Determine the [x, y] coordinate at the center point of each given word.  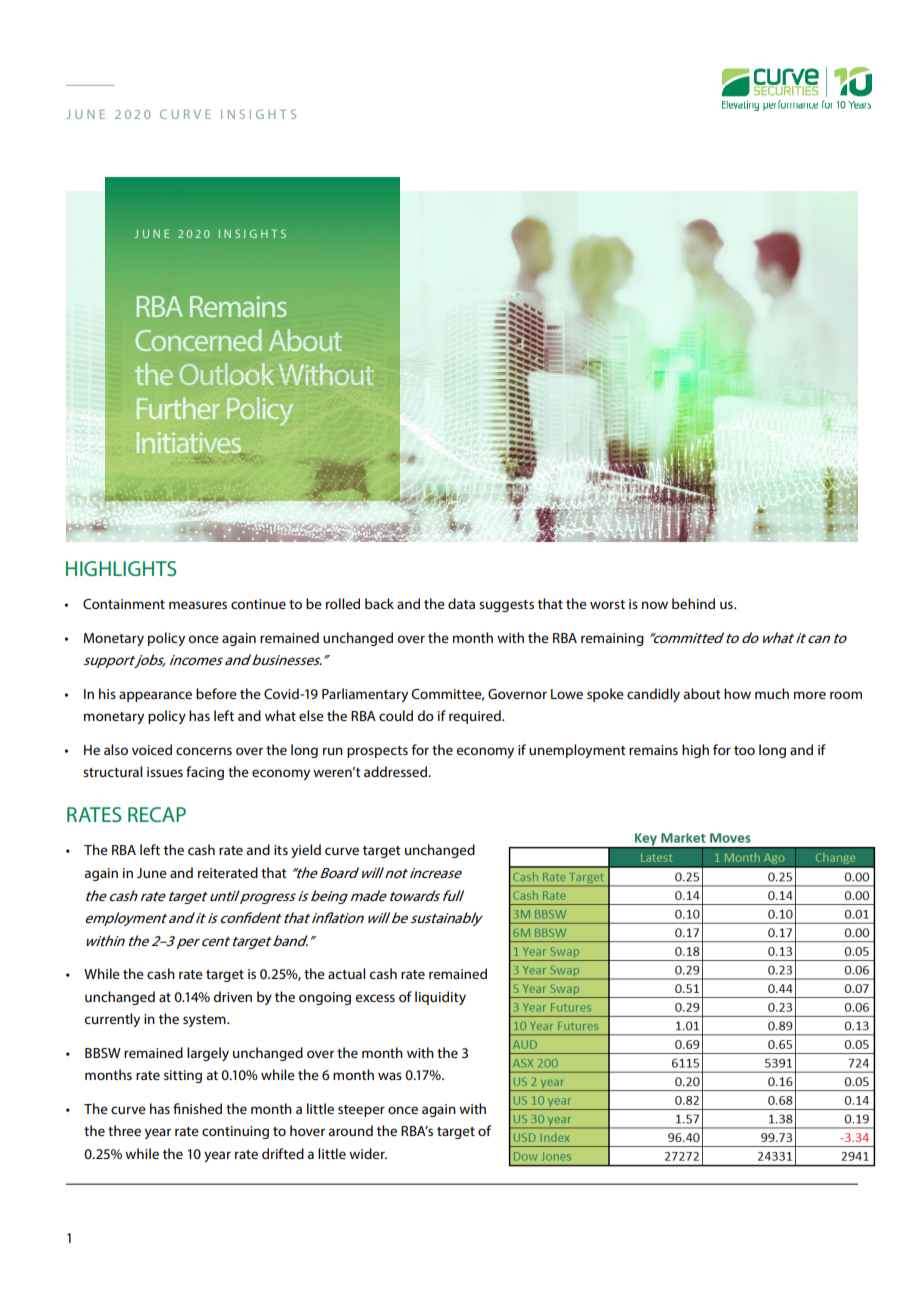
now [655, 605]
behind [693, 603]
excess [375, 998]
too [744, 750]
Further [178, 408]
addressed [397, 771]
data [461, 603]
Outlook [227, 374]
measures [198, 605]
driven [232, 996]
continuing [235, 1132]
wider [368, 1153]
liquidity [440, 998]
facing [205, 773]
